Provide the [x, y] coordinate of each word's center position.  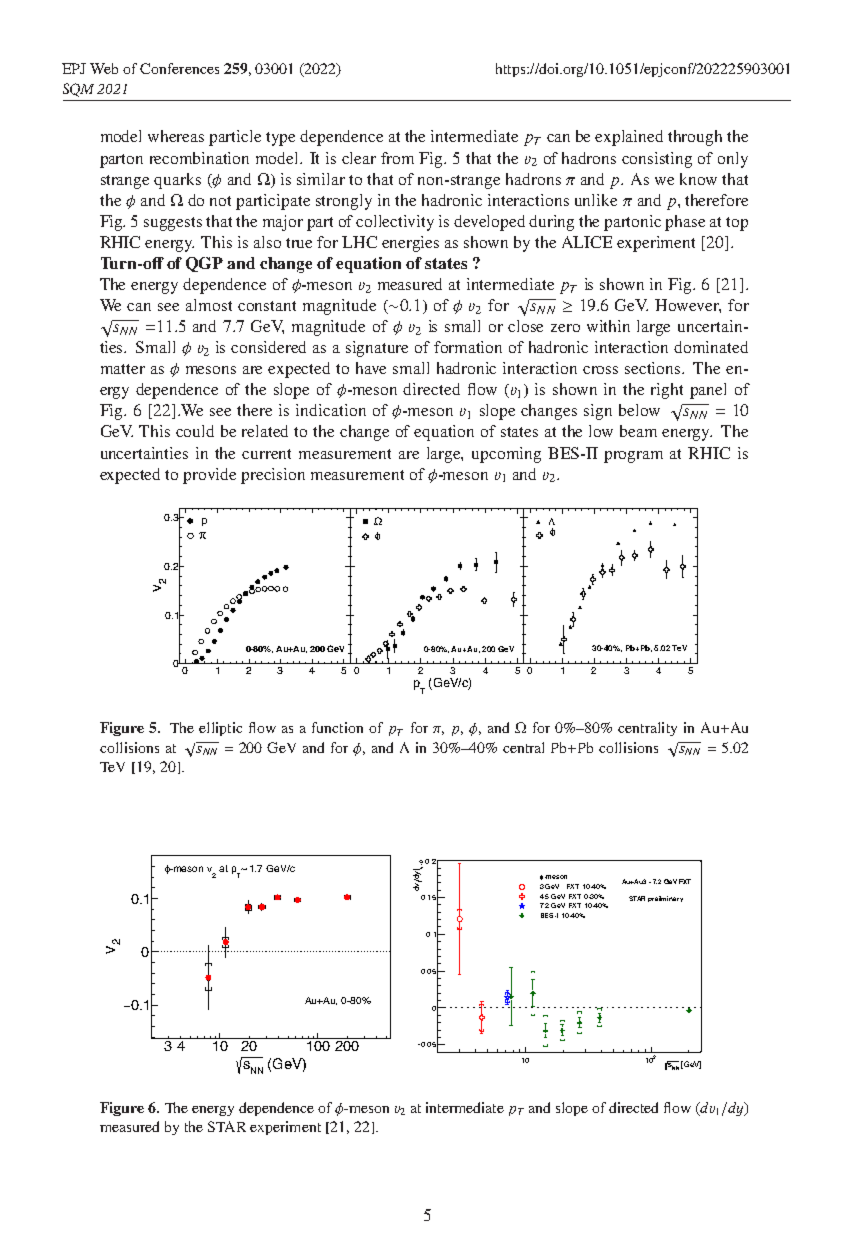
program [633, 457]
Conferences [179, 68]
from [397, 158]
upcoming [506, 455]
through [695, 138]
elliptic [220, 729]
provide [209, 476]
